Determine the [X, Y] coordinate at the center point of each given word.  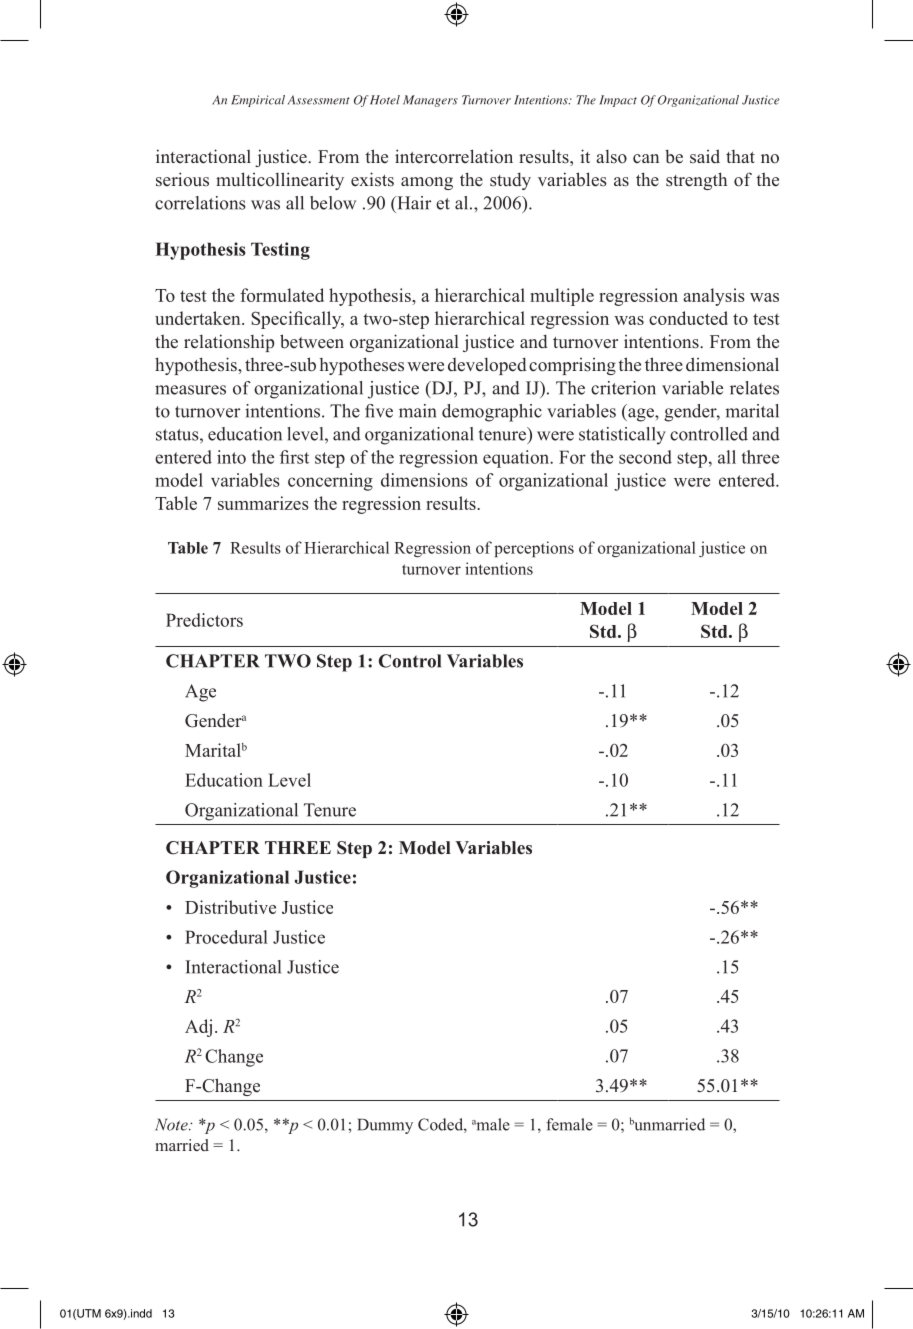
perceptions [534, 549]
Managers [430, 101]
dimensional [732, 364]
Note [172, 1124]
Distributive [230, 907]
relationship [229, 343]
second [645, 457]
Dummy [385, 1126]
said [705, 156]
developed [487, 366]
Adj [198, 1028]
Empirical [258, 101]
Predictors [204, 620]
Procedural [226, 937]
